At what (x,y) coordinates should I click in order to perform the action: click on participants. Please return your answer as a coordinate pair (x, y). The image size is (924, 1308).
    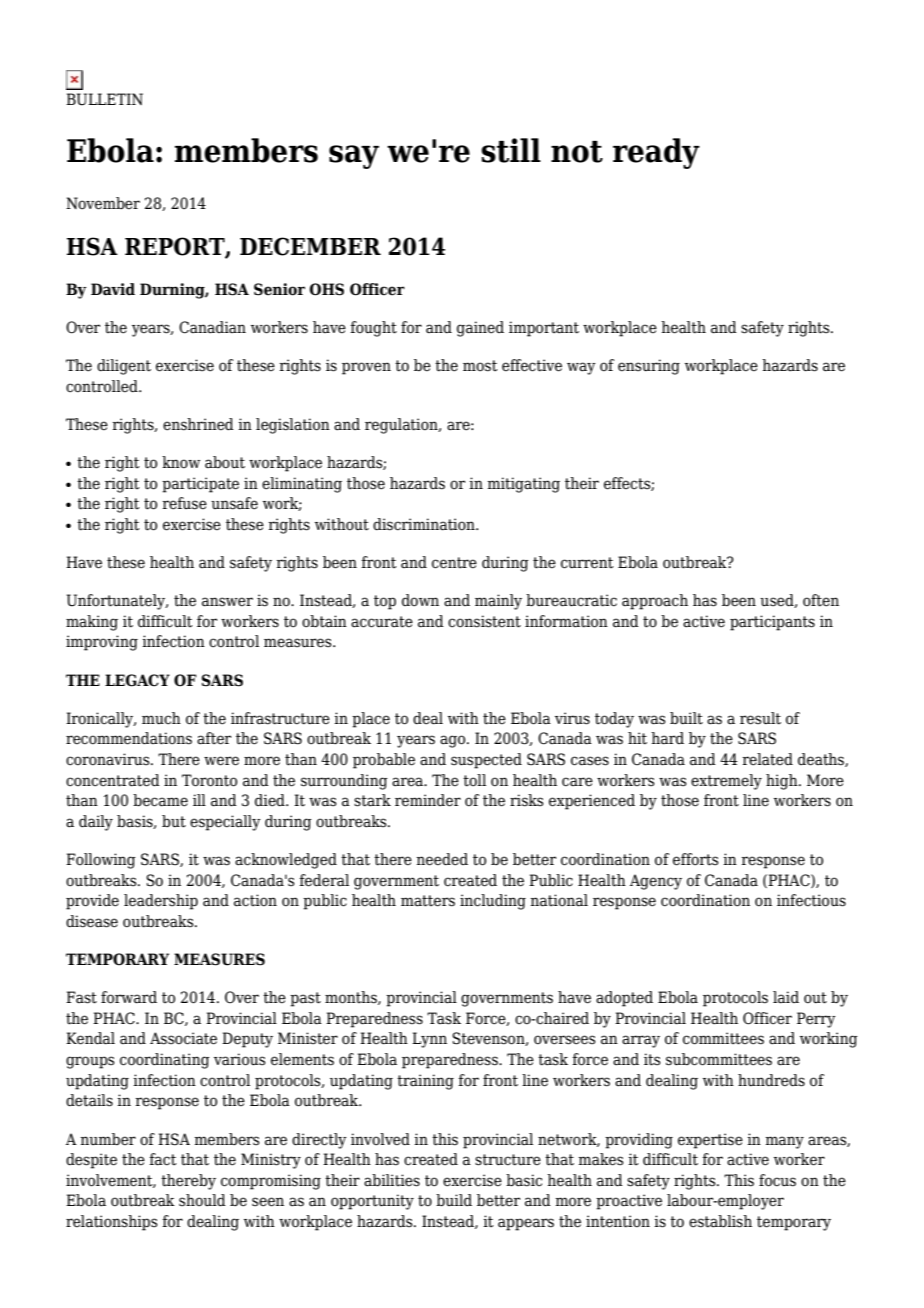
    Looking at the image, I should click on (772, 623).
